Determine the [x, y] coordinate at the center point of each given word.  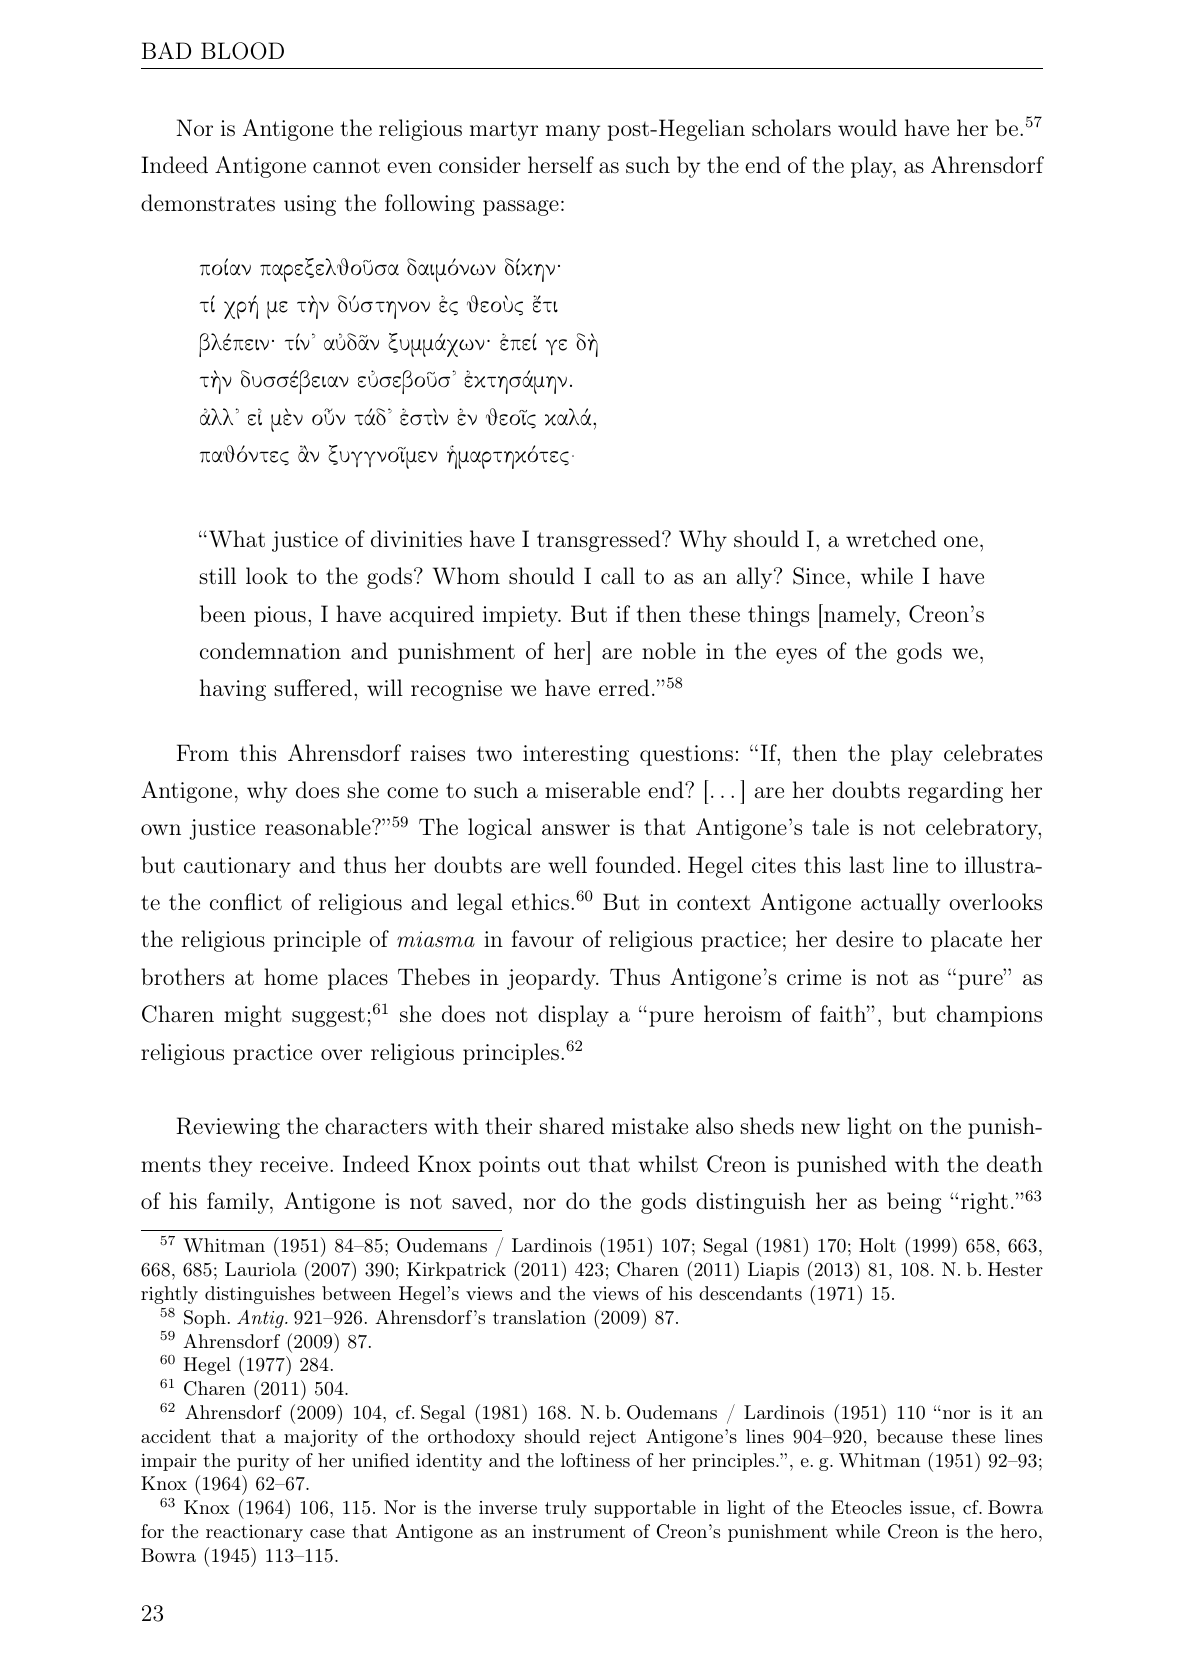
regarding [955, 792]
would [867, 128]
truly [566, 1509]
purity [263, 1462]
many [573, 133]
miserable [592, 790]
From [202, 752]
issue [930, 1507]
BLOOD [242, 51]
